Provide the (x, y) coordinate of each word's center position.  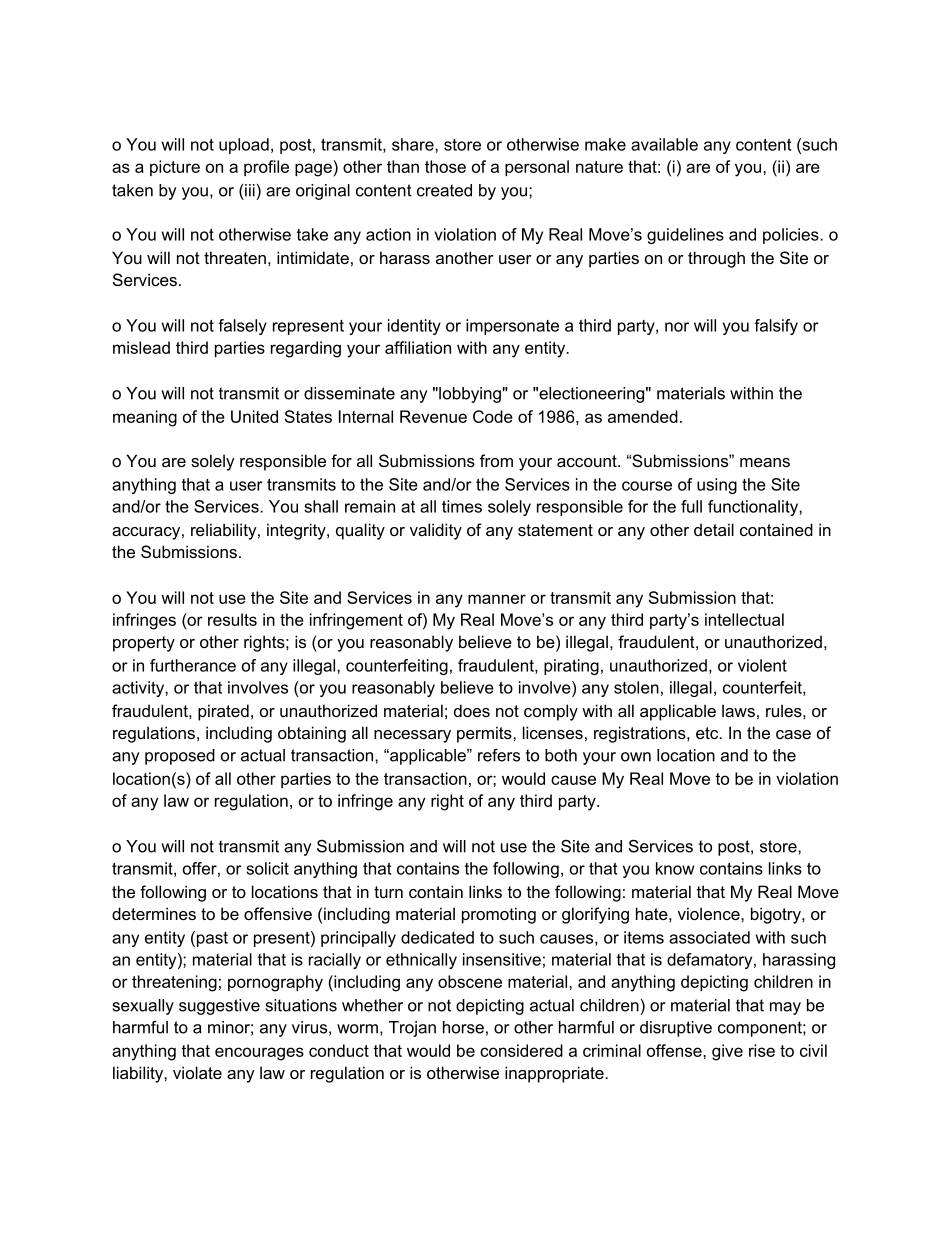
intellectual (744, 619)
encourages (259, 1054)
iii (250, 190)
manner (497, 599)
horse (463, 1027)
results (232, 619)
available (664, 144)
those (445, 166)
